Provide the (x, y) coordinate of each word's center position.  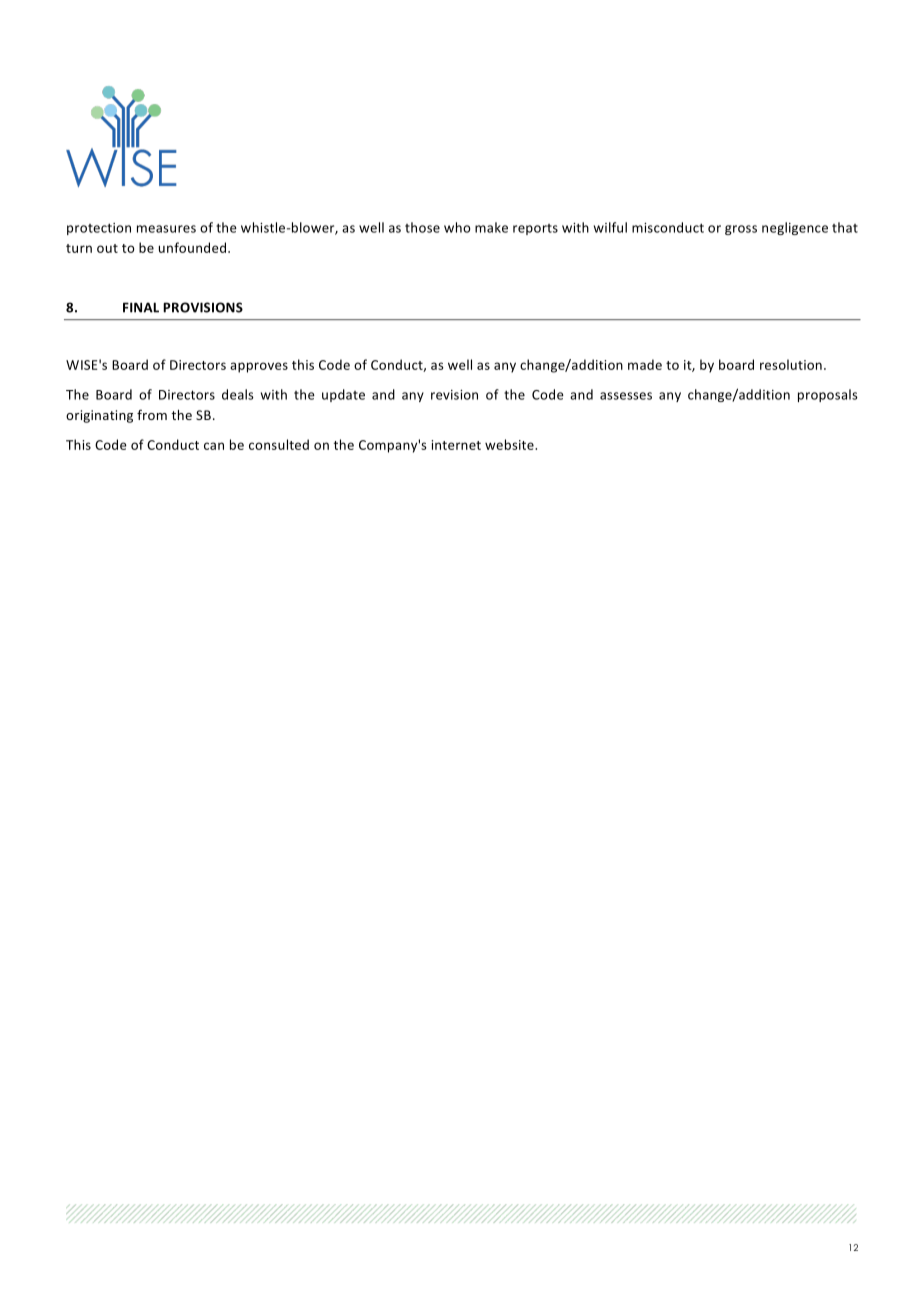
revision (454, 395)
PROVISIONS (203, 307)
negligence (795, 228)
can (214, 446)
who (457, 227)
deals (238, 394)
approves (259, 367)
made (645, 364)
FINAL (141, 307)
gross (741, 230)
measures (166, 229)
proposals (828, 395)
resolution (791, 364)
